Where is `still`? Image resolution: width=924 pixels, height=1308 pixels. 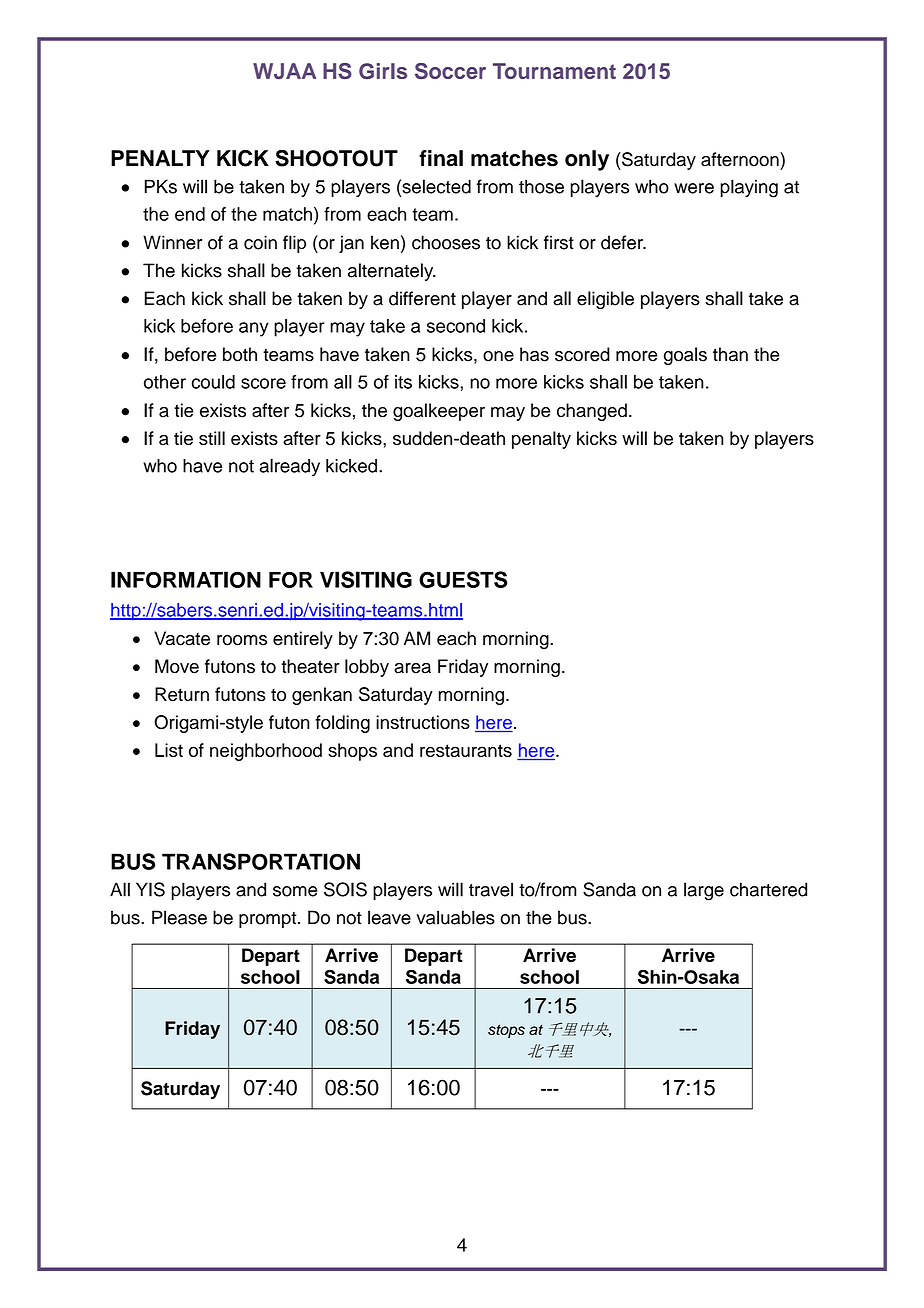 still is located at coordinates (212, 438).
